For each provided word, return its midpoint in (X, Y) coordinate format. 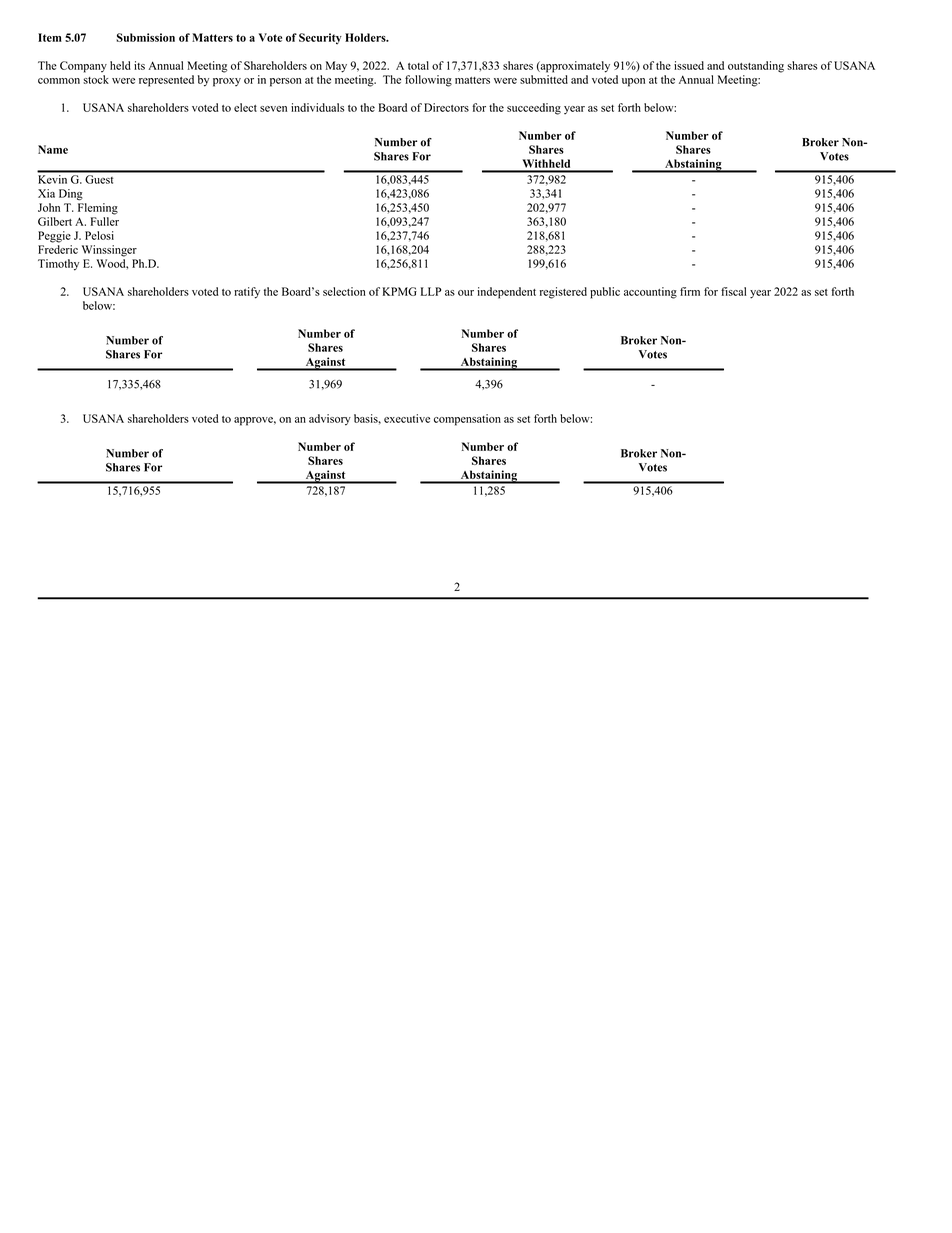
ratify (247, 293)
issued (689, 65)
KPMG (400, 291)
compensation (467, 420)
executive (407, 418)
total (418, 65)
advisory (330, 420)
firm (690, 291)
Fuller (105, 221)
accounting (650, 293)
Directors (446, 107)
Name (53, 149)
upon (633, 82)
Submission (145, 37)
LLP (431, 291)
